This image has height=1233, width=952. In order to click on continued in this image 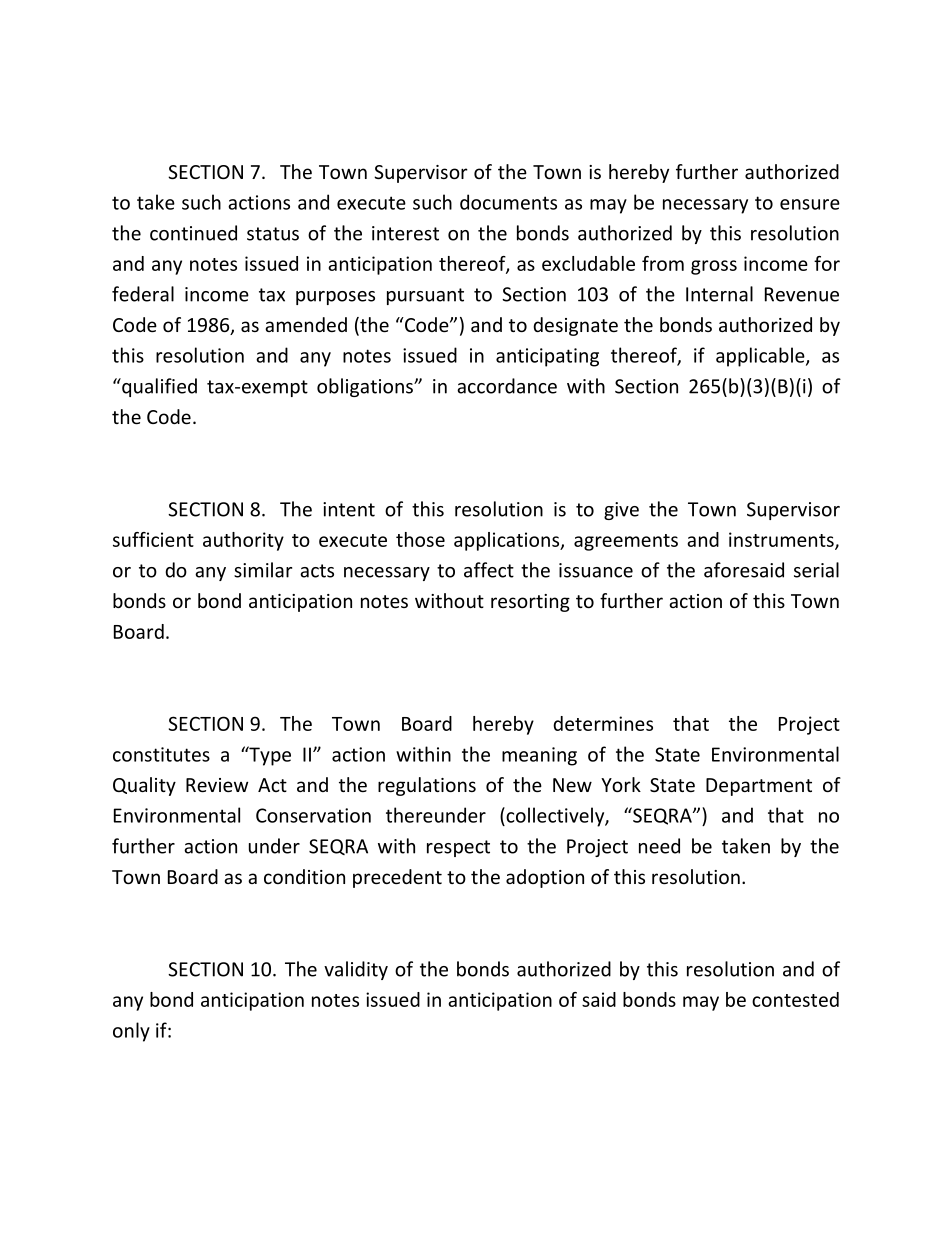, I will do `click(193, 233)`.
